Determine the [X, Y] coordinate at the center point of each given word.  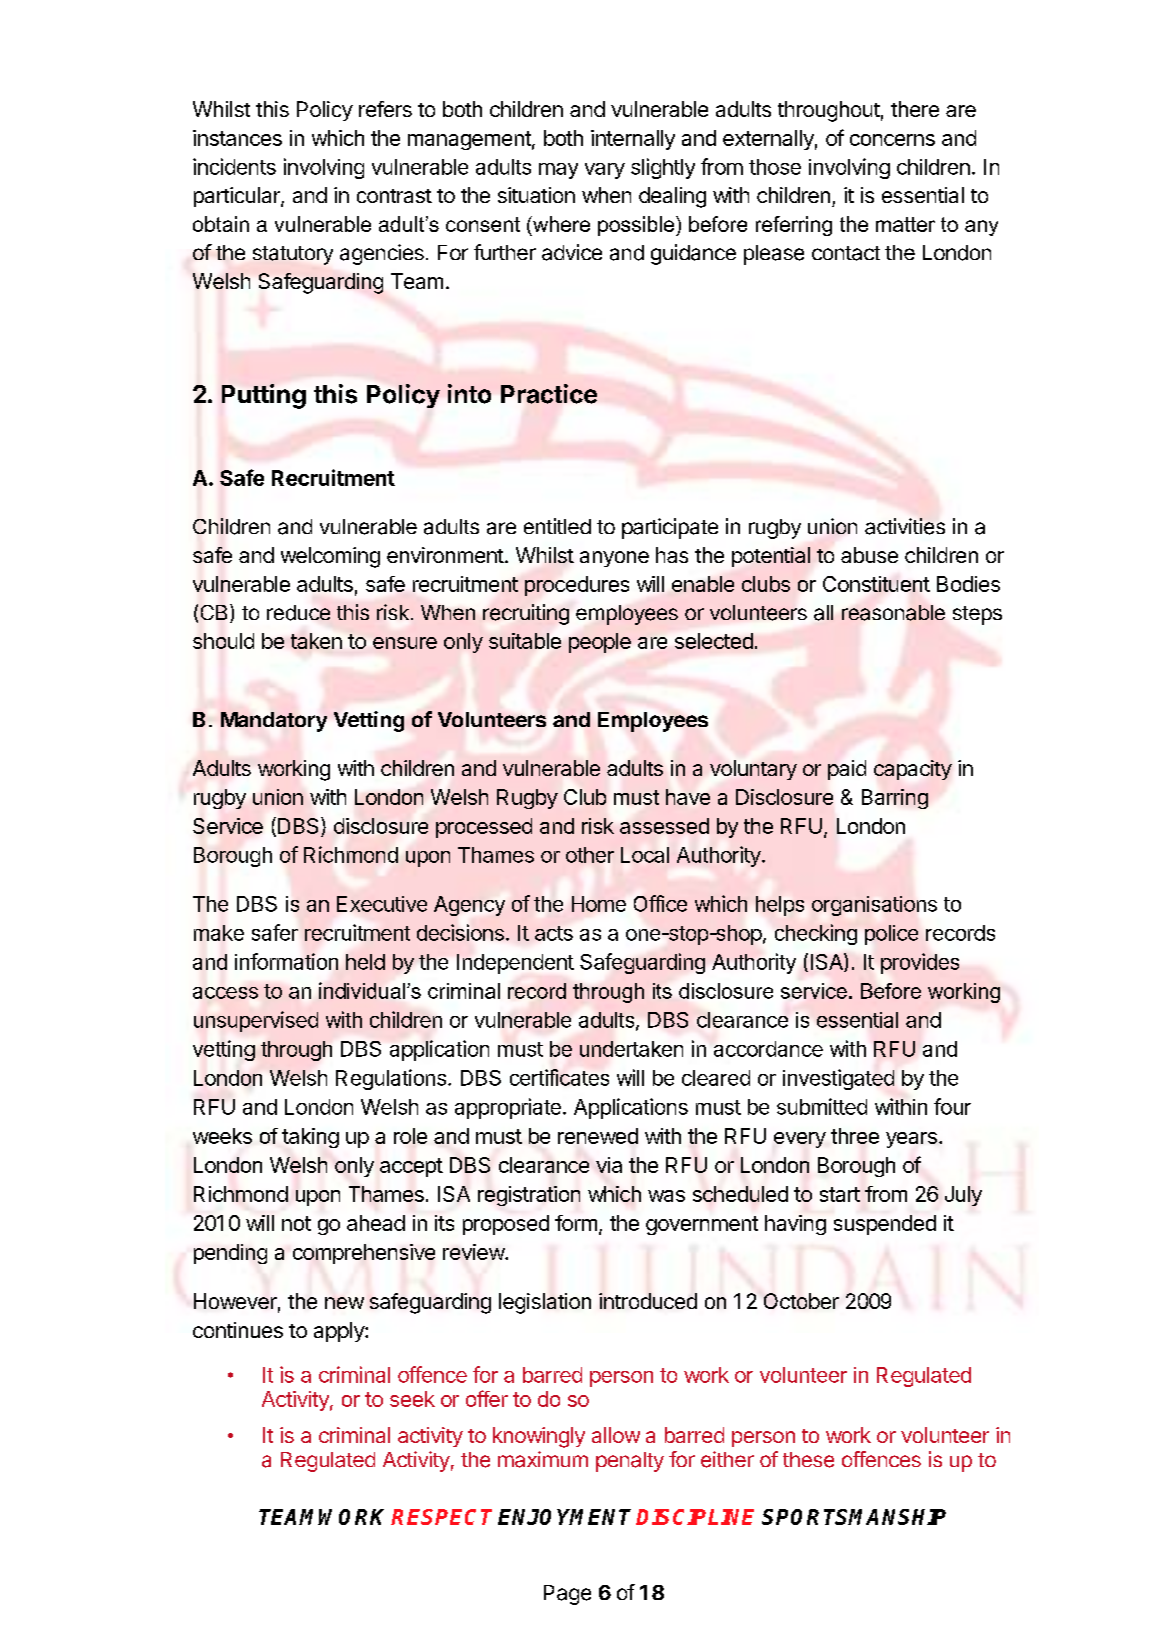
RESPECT [441, 1517]
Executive [382, 904]
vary [605, 171]
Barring [895, 799]
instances [237, 138]
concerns [892, 140]
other [590, 855]
